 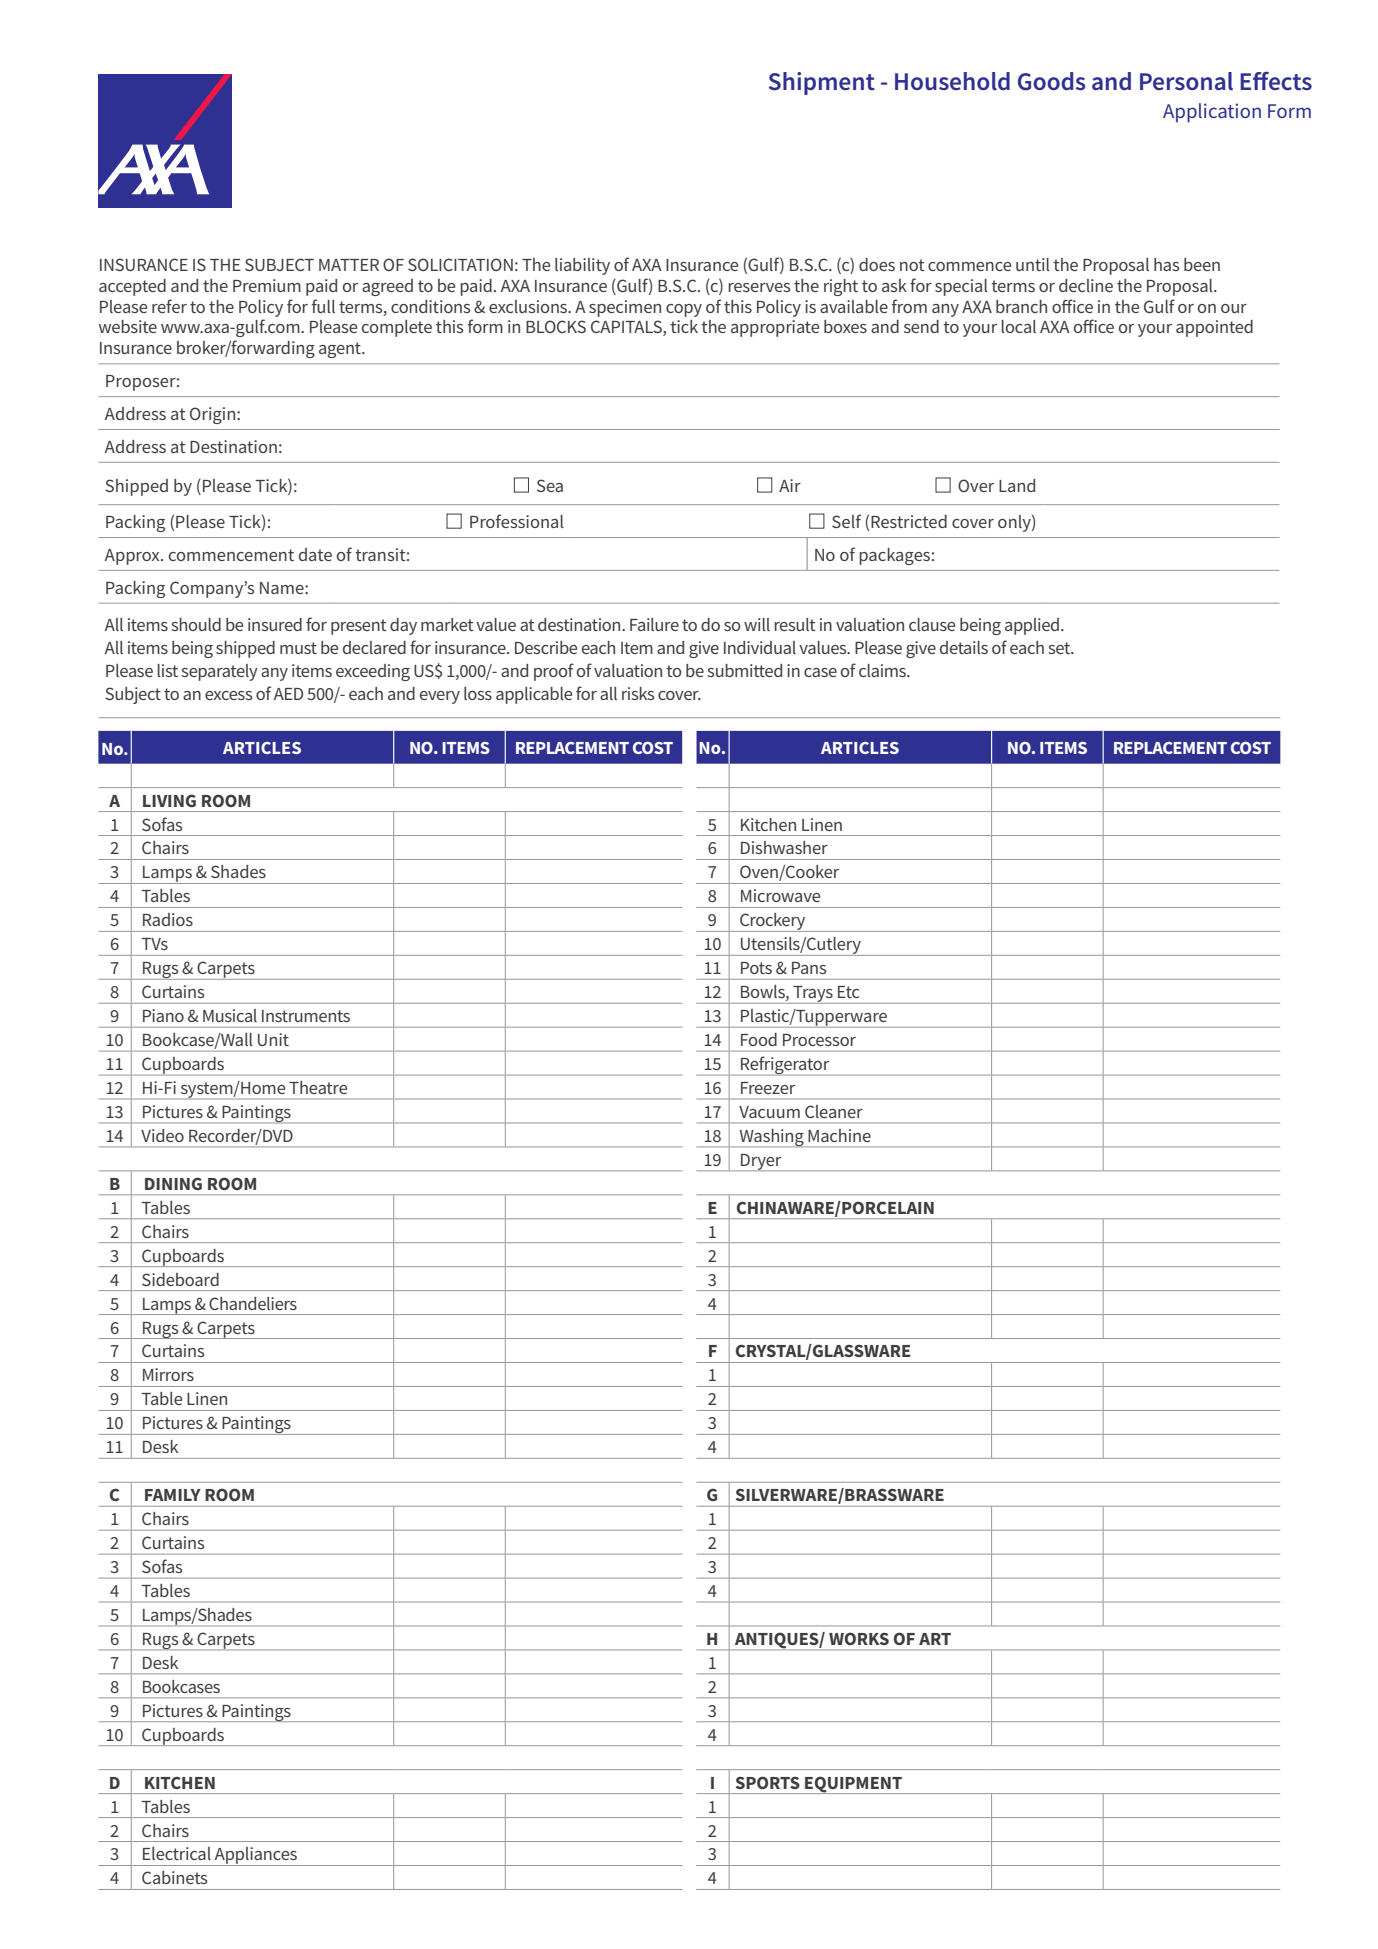 I want to click on MATTER, so click(x=349, y=265).
